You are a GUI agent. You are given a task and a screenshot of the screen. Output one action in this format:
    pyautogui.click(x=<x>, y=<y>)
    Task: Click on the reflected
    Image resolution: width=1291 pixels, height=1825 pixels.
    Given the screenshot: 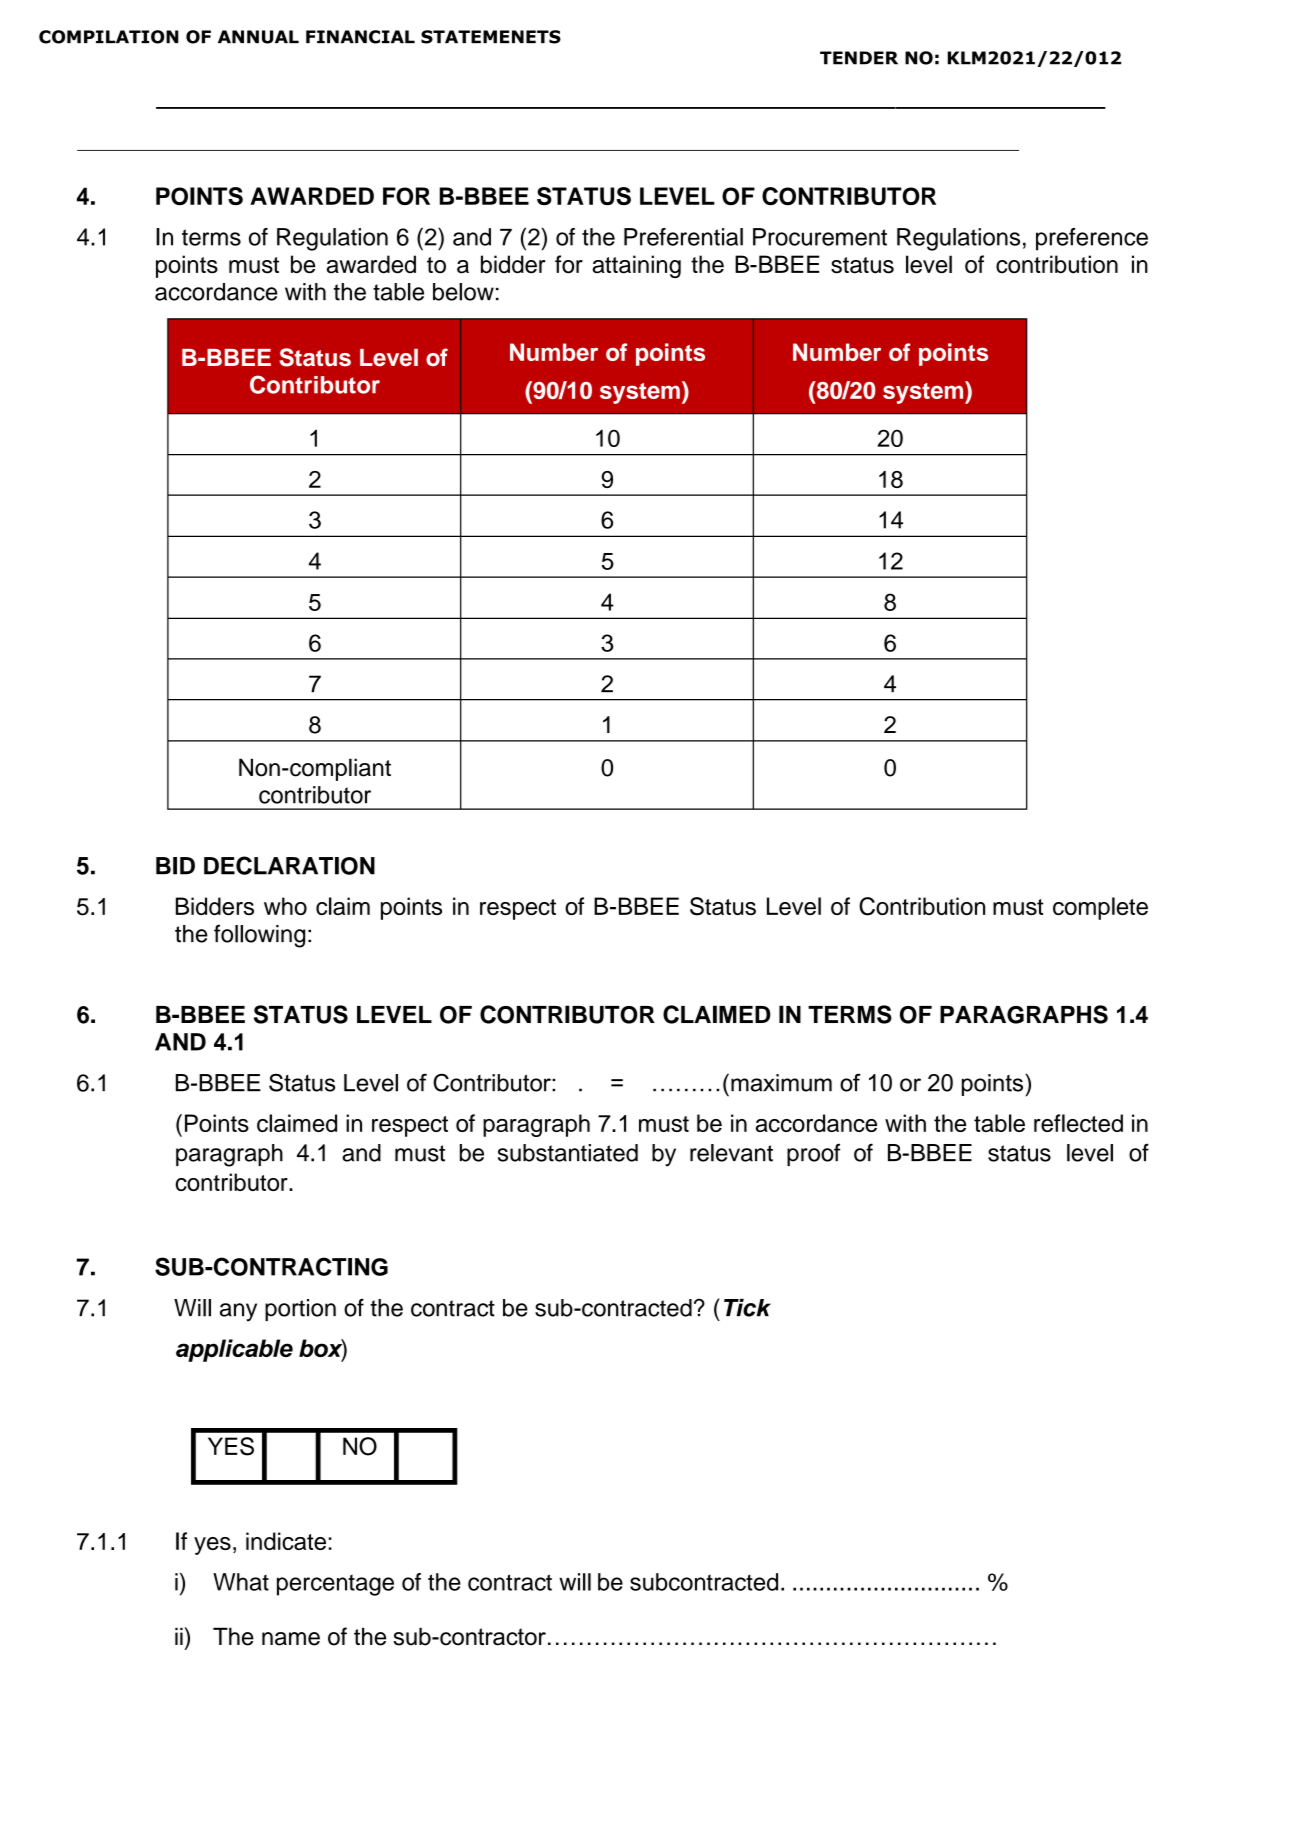 What is the action you would take?
    pyautogui.click(x=1078, y=1123)
